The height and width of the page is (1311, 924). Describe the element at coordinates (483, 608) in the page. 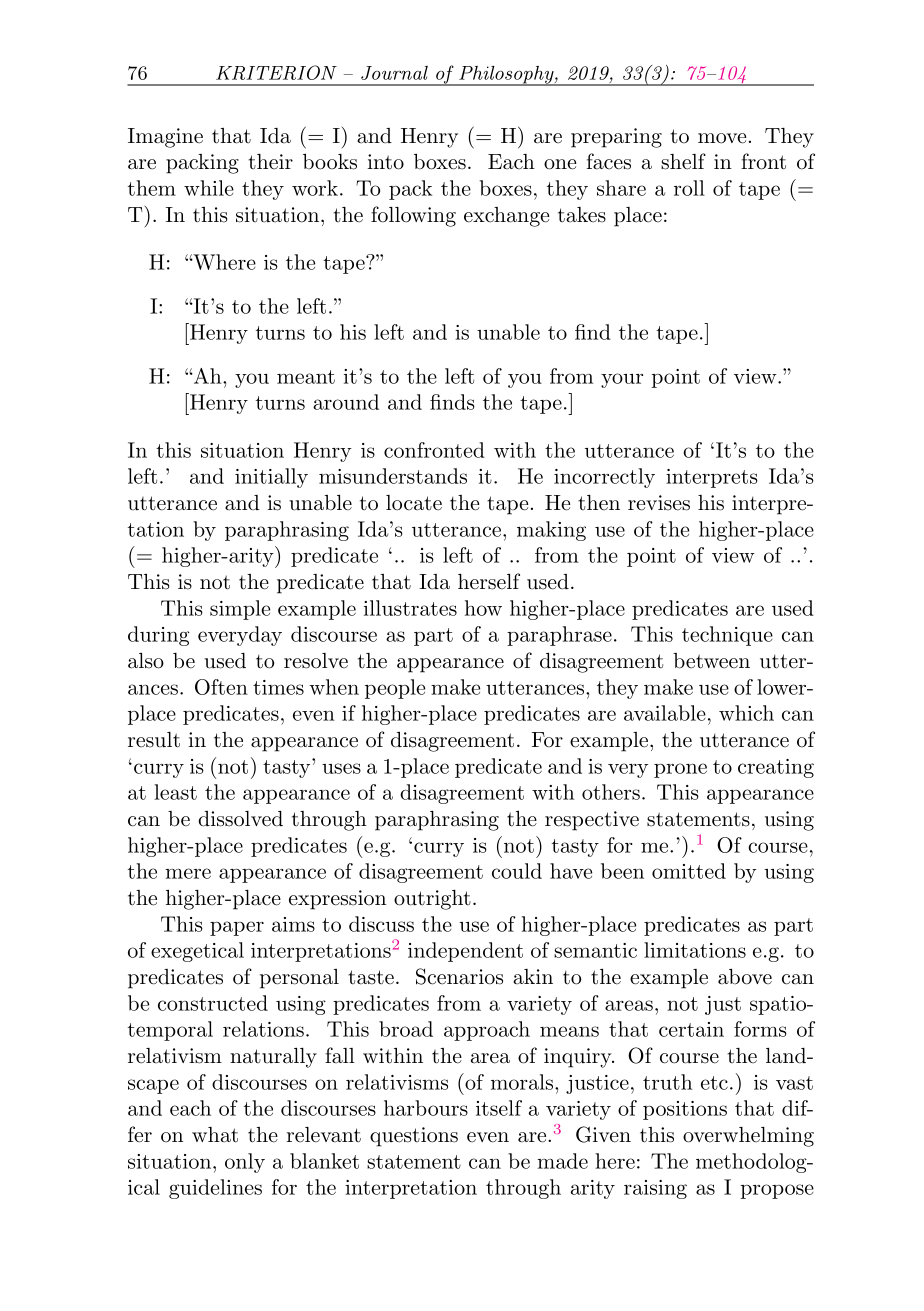

I see `how` at that location.
